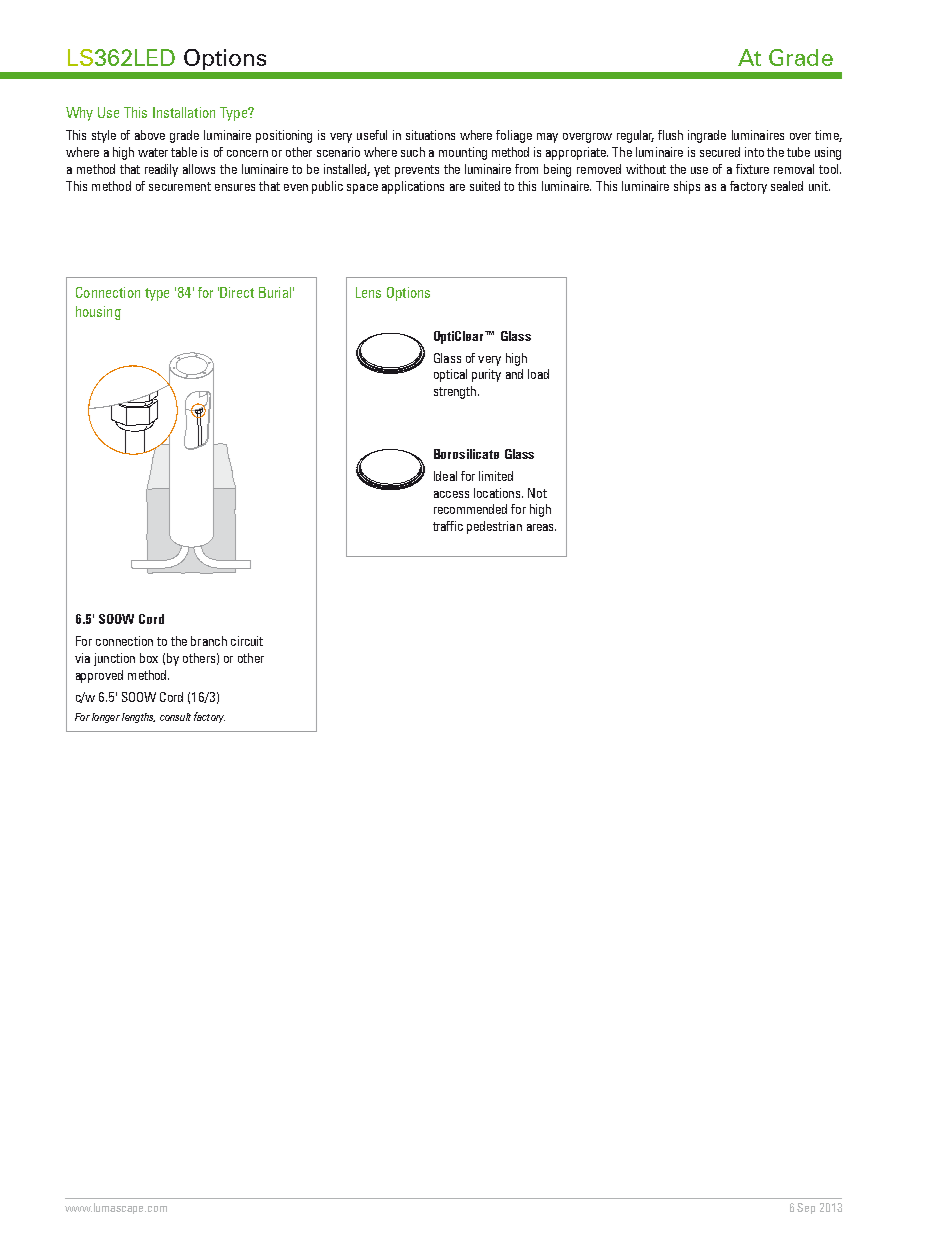  Describe the element at coordinates (806, 1208) in the screenshot. I see `Sep` at that location.
